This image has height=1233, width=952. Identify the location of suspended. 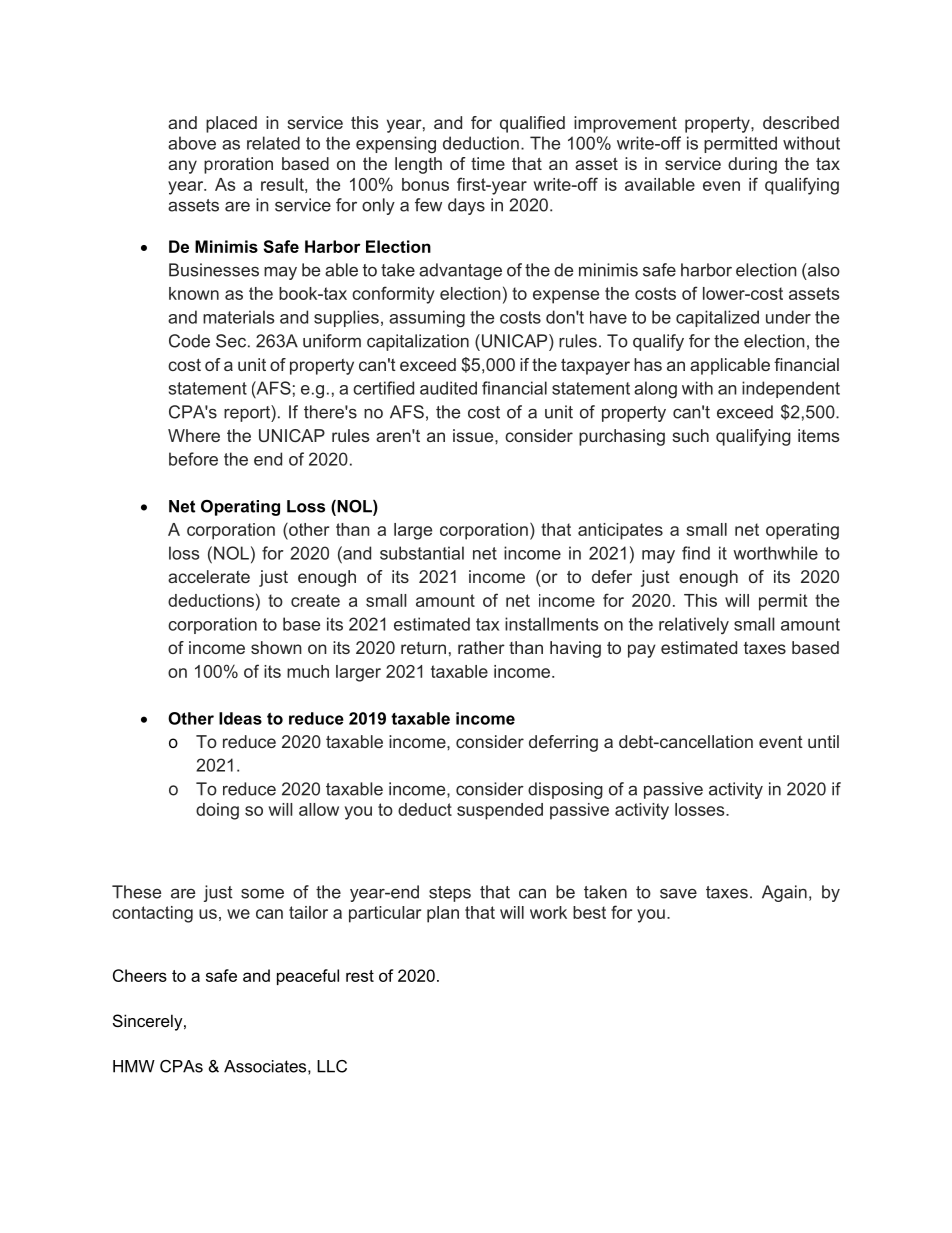
(500, 811).
